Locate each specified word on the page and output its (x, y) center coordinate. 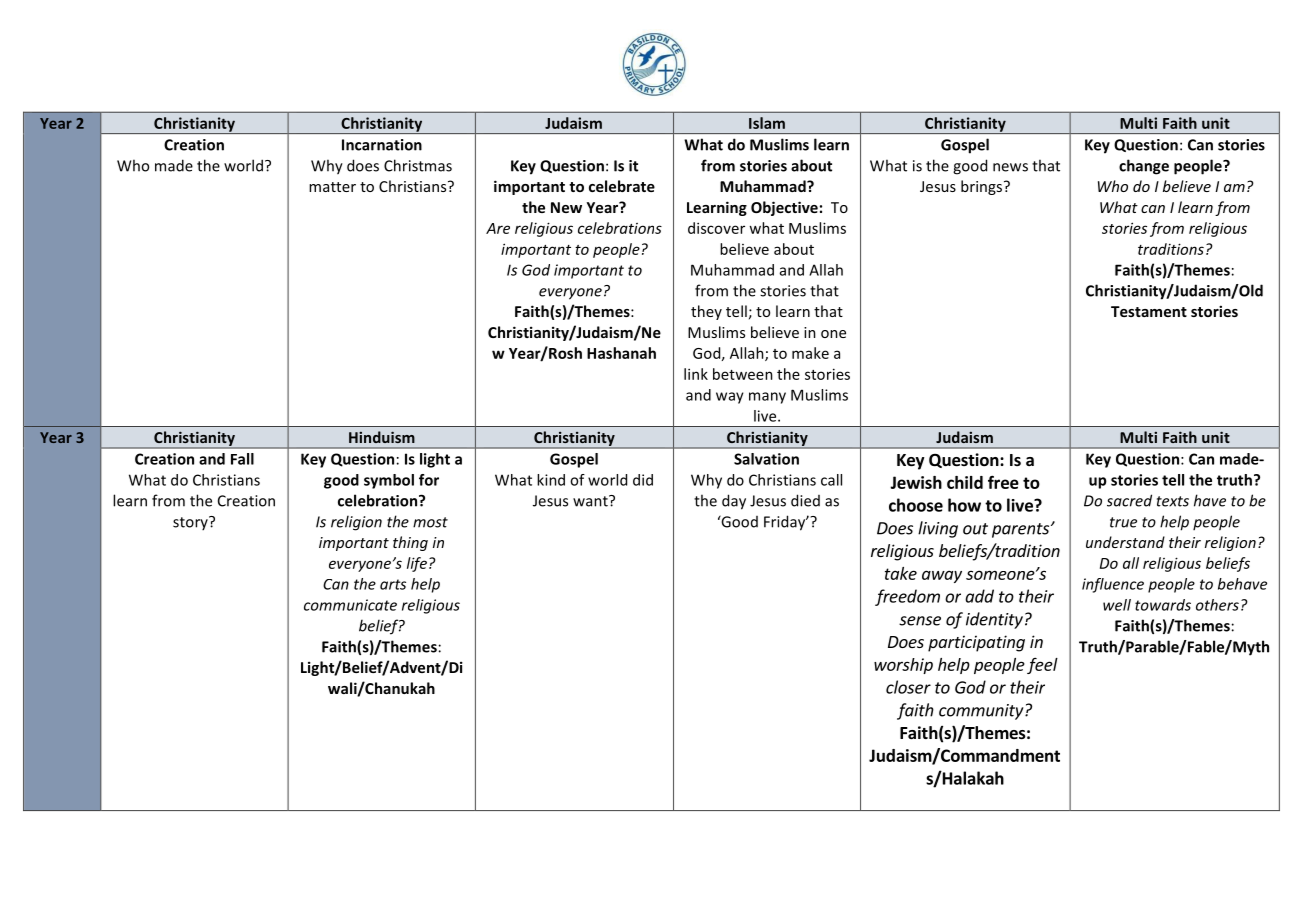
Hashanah (621, 353)
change (1144, 167)
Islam (767, 123)
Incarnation (382, 145)
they (706, 312)
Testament (1149, 311)
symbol (389, 481)
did (643, 480)
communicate (350, 605)
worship (903, 666)
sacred (1129, 500)
